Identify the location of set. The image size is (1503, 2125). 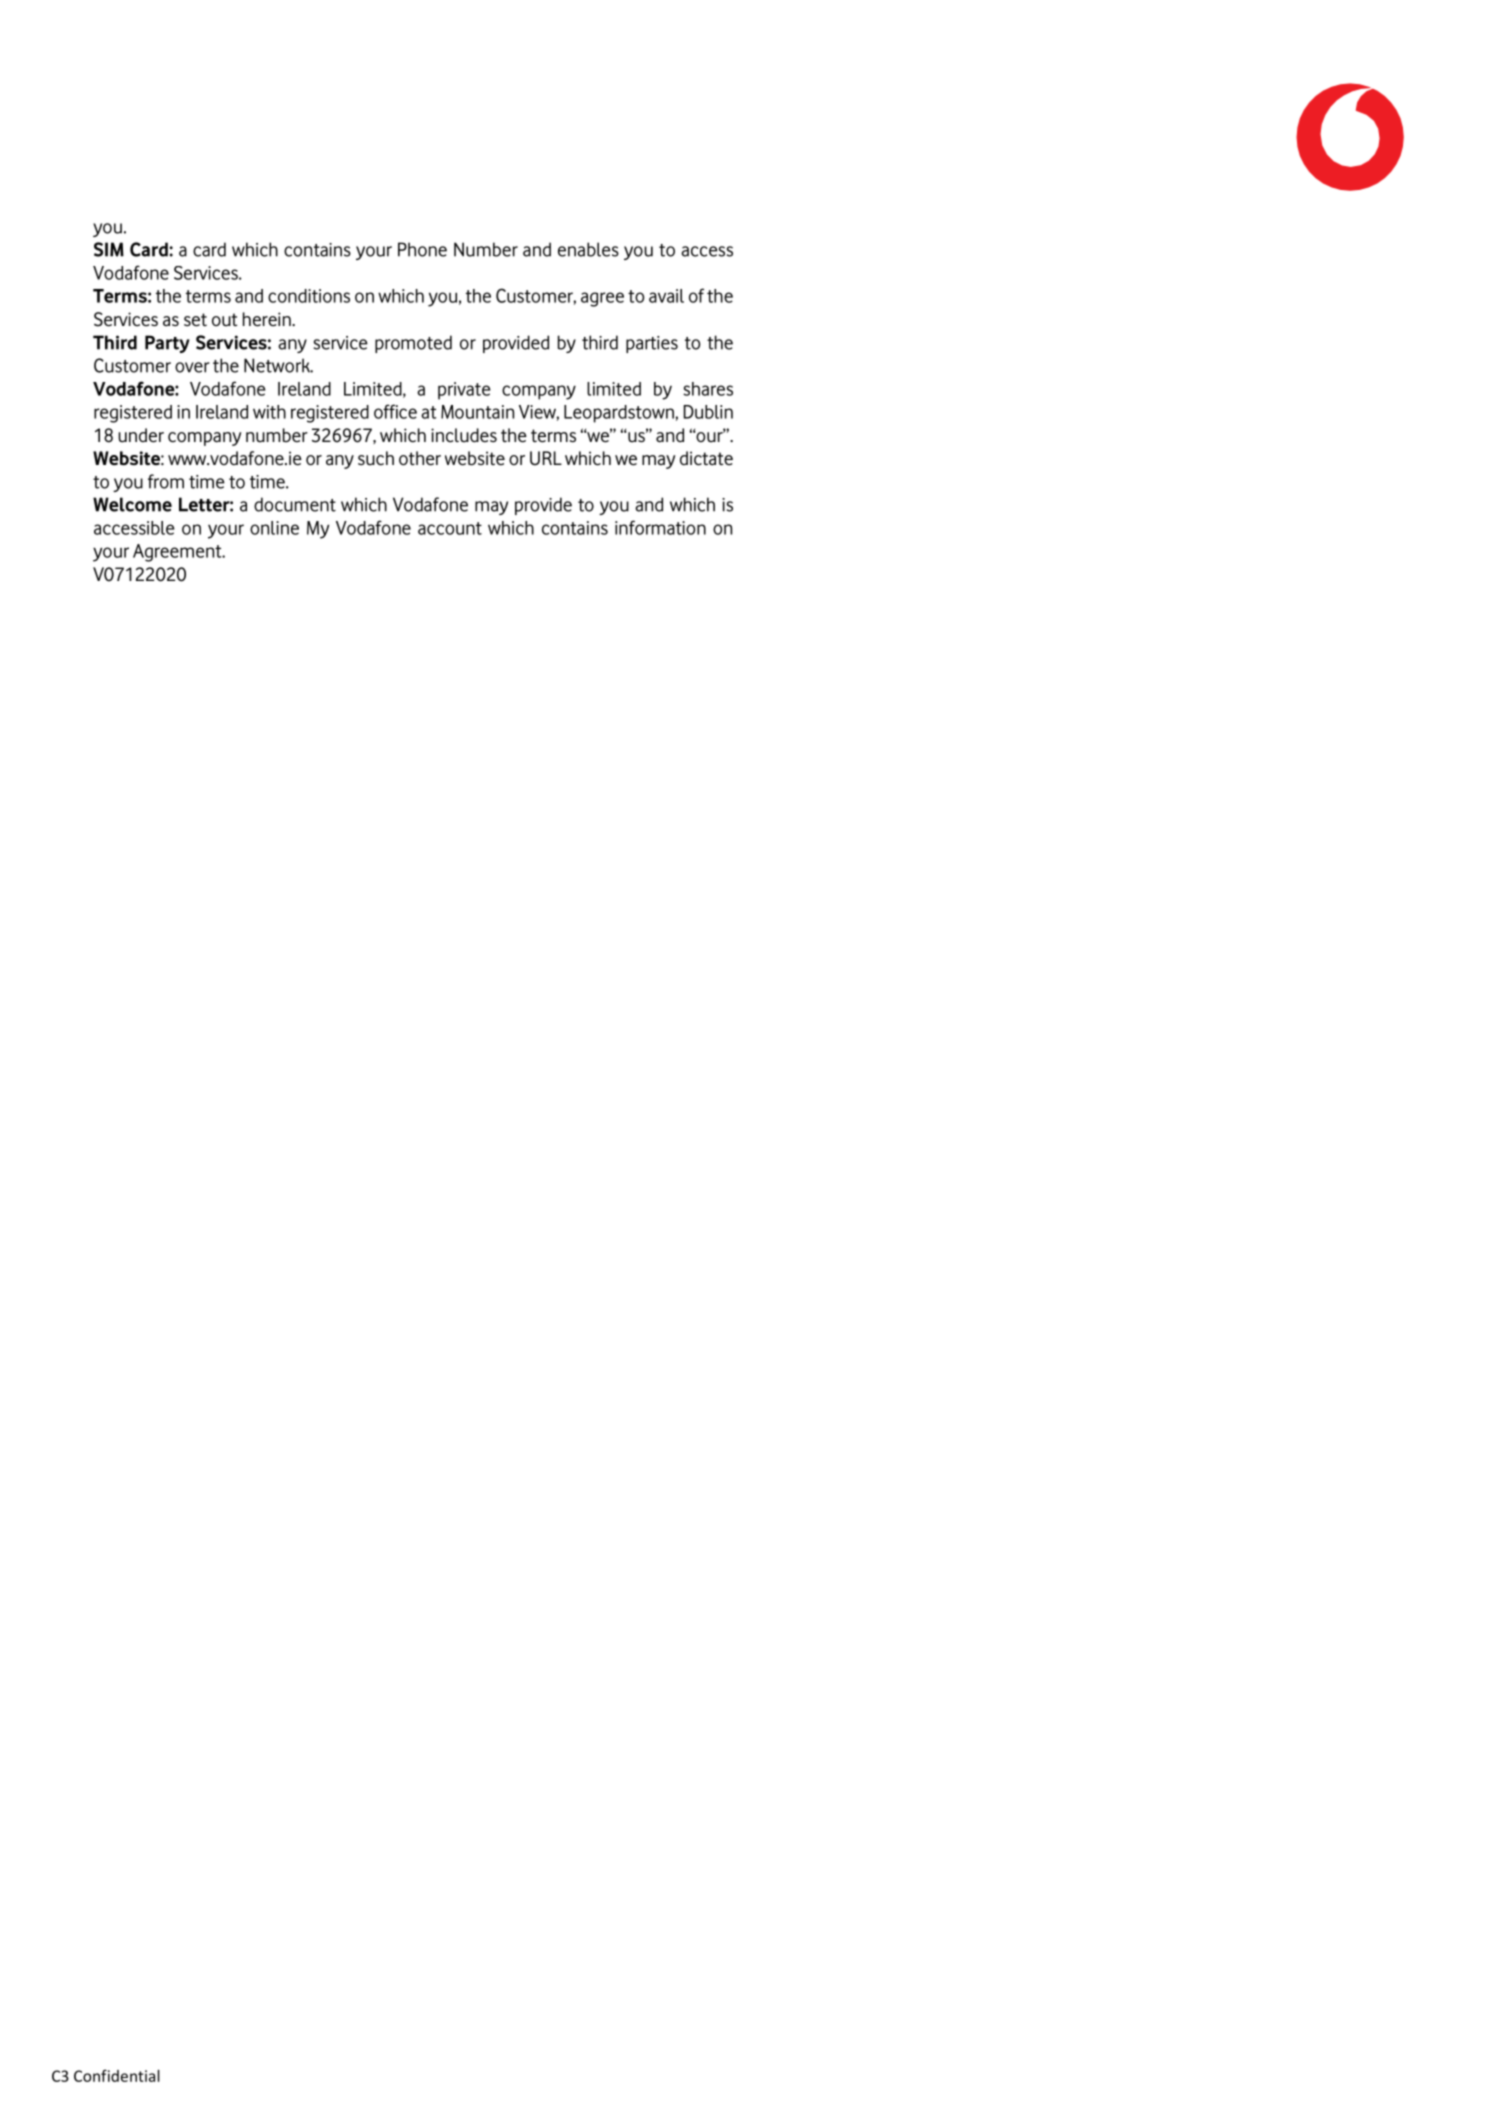
(195, 320).
